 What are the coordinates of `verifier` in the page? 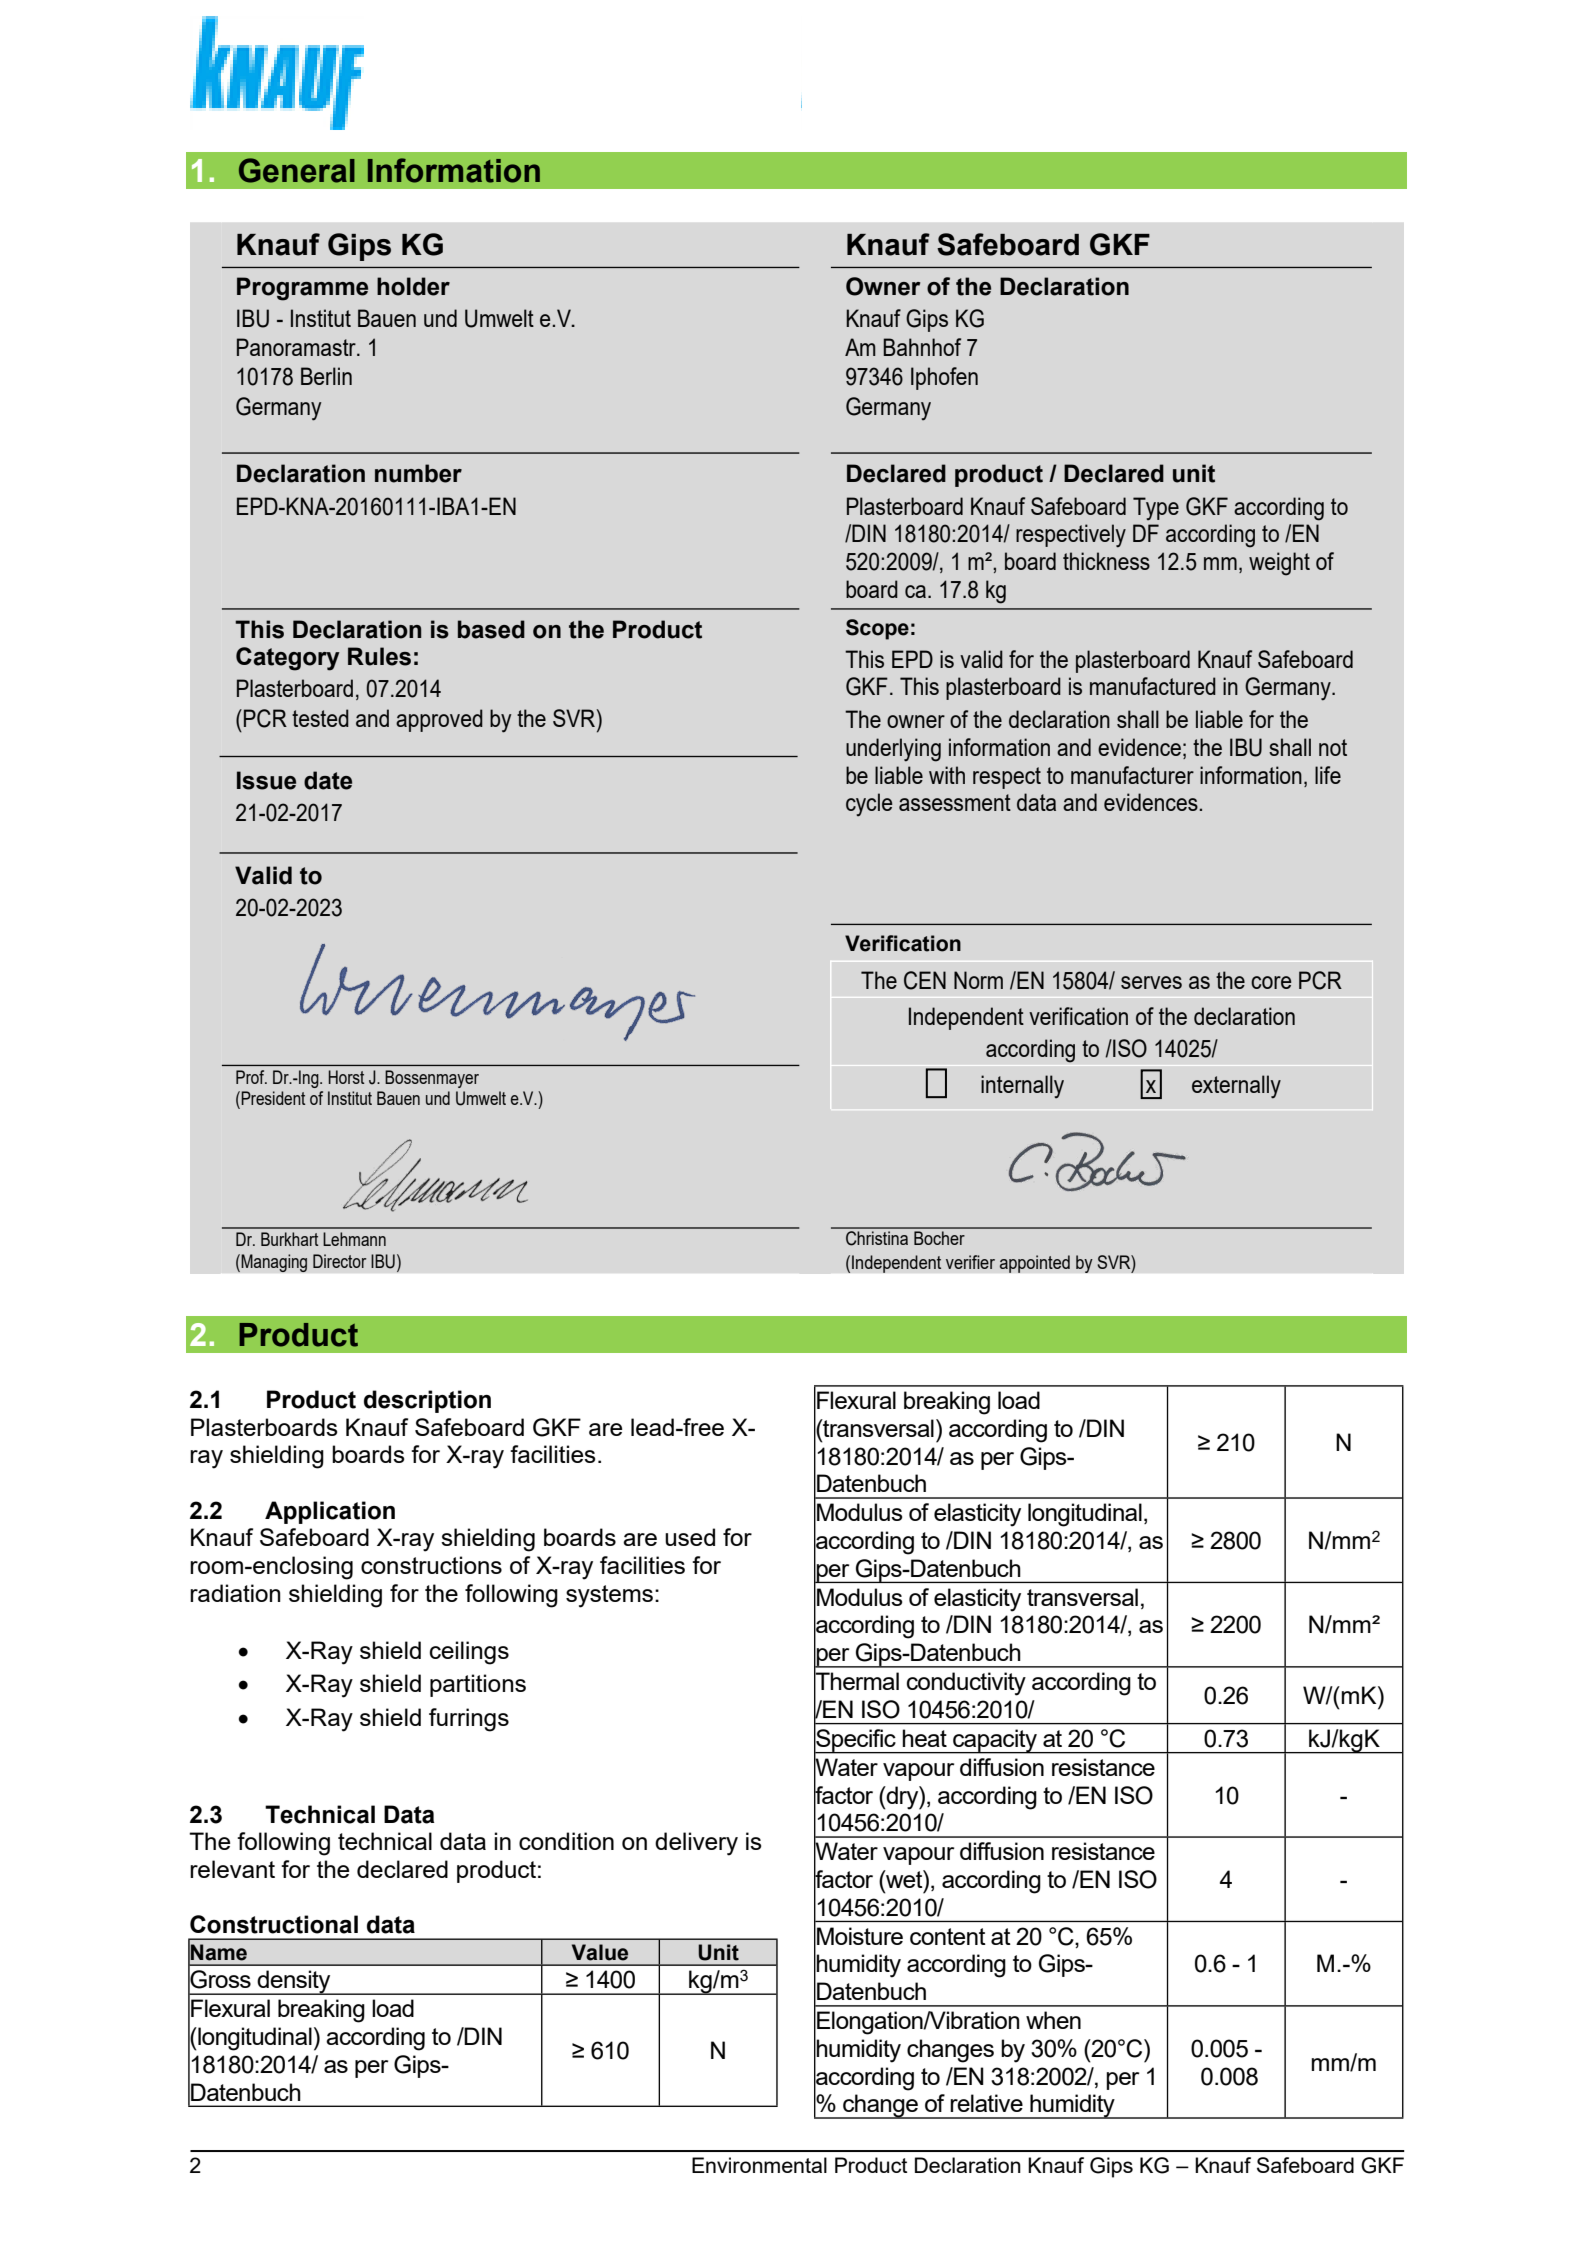 It's located at (970, 1262).
